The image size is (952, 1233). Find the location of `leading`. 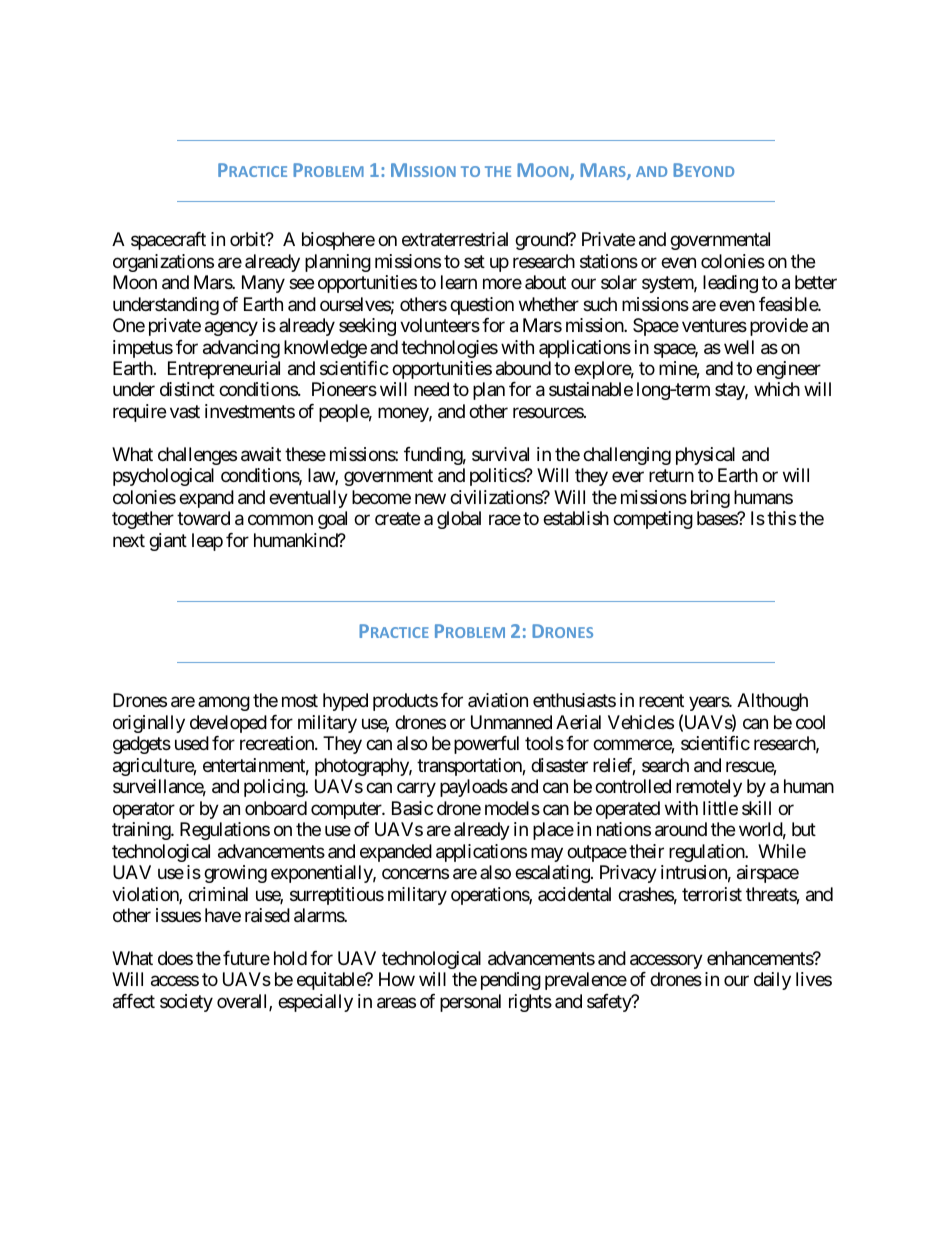

leading is located at coordinates (730, 284).
